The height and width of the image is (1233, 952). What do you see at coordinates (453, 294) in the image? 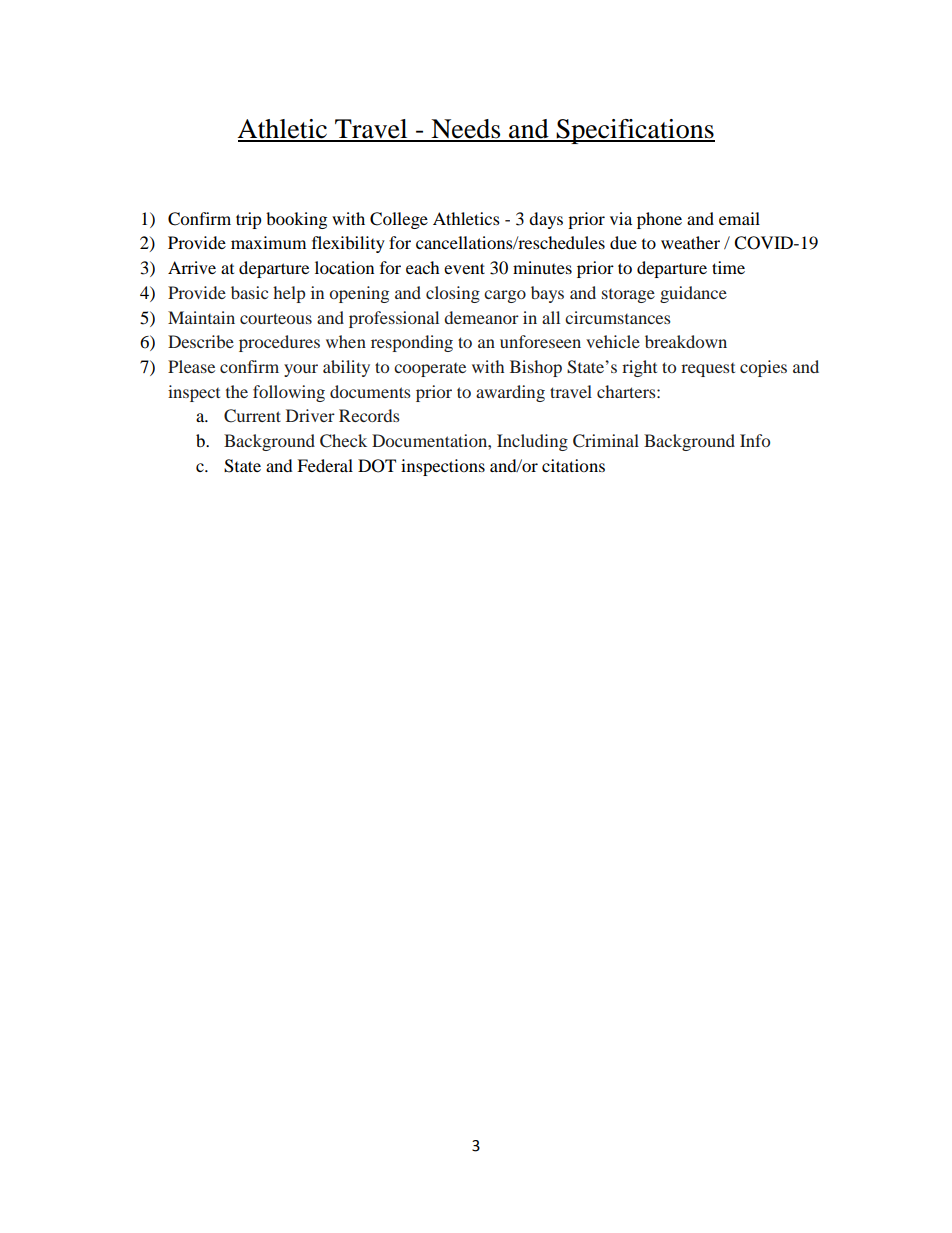
I see `closing` at bounding box center [453, 294].
